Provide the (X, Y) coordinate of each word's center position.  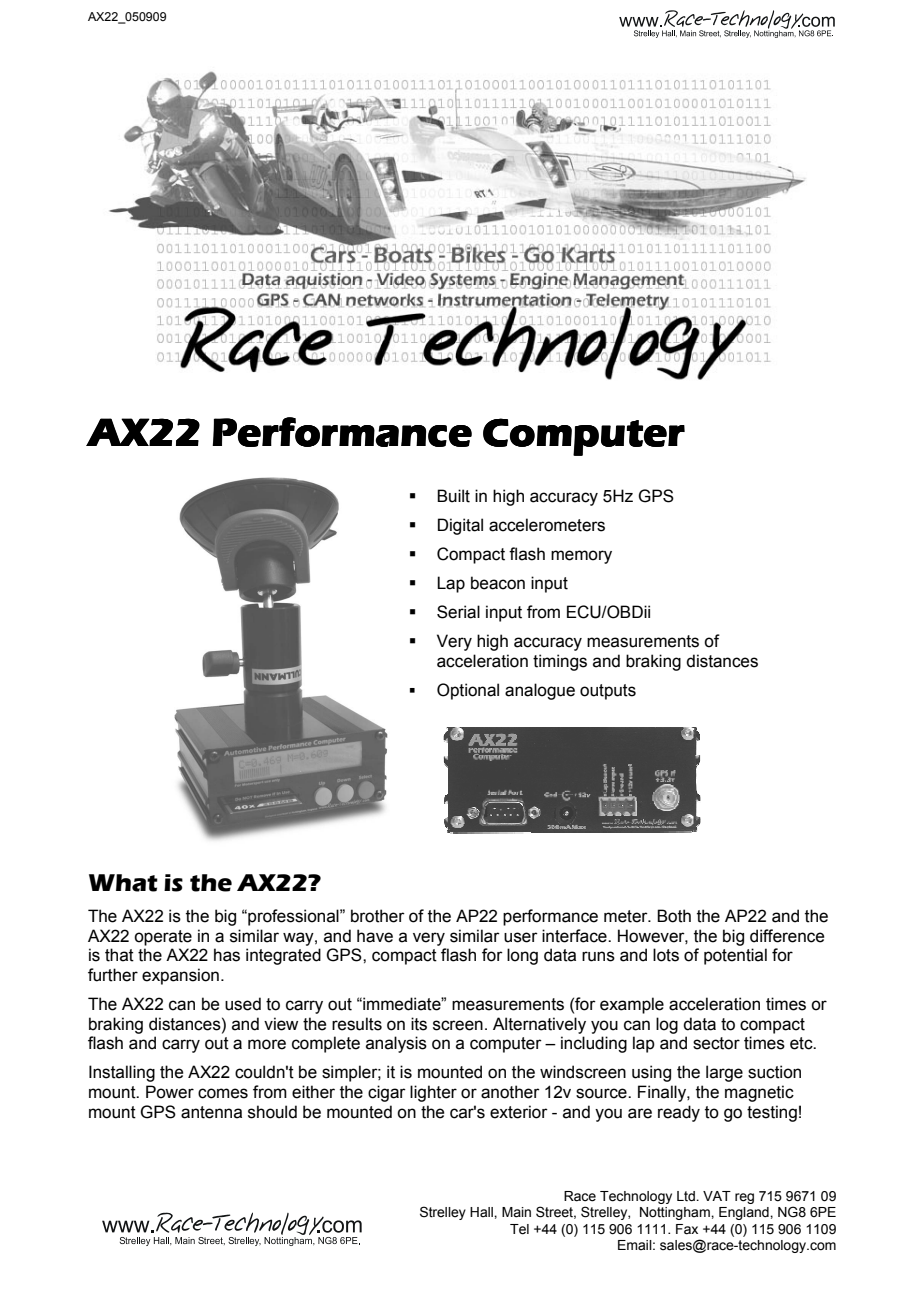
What (123, 883)
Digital (460, 526)
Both (674, 916)
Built (453, 496)
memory (581, 557)
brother (378, 916)
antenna (211, 1112)
